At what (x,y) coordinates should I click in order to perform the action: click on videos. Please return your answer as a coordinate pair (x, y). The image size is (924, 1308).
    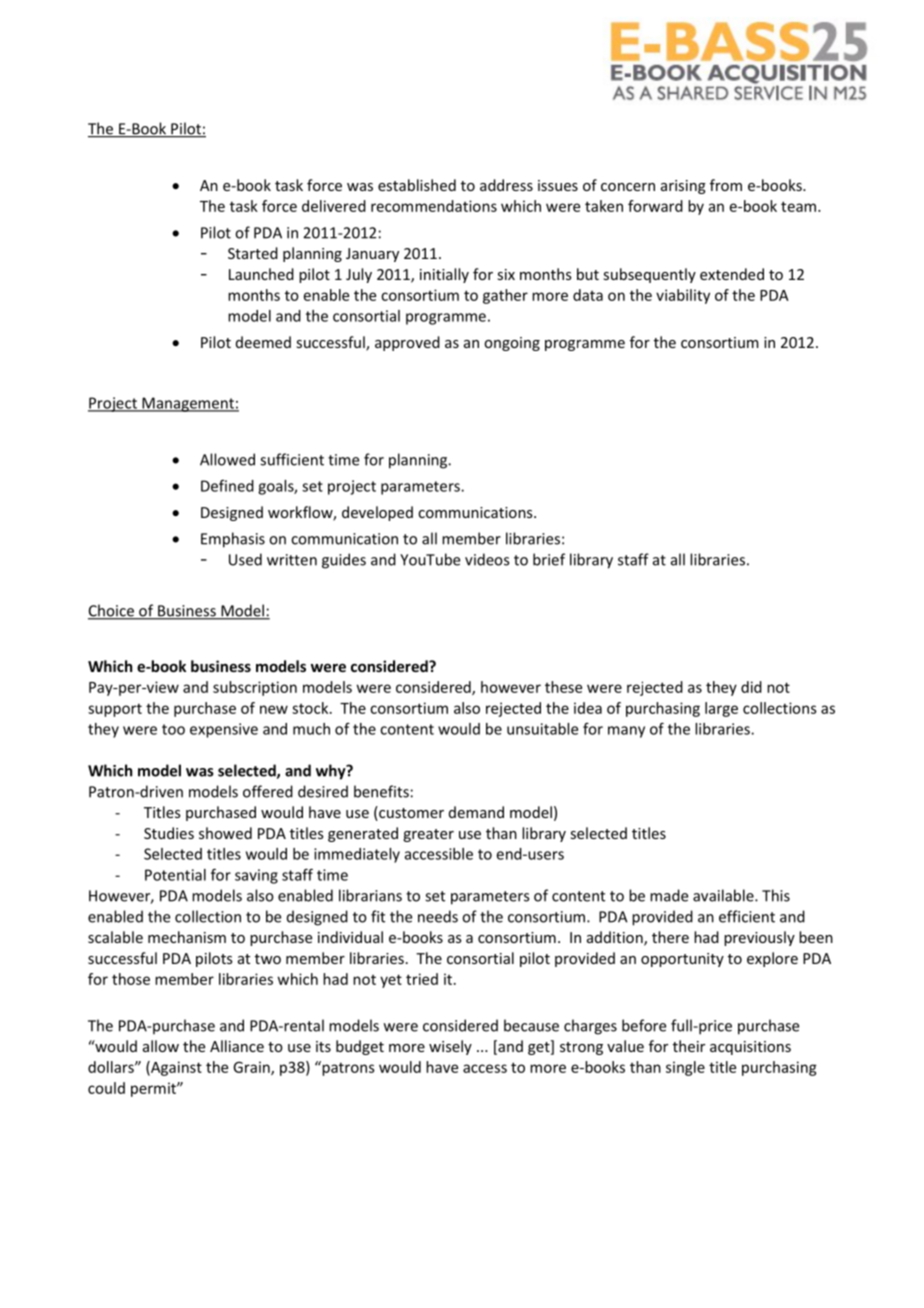
    Looking at the image, I should click on (487, 559).
